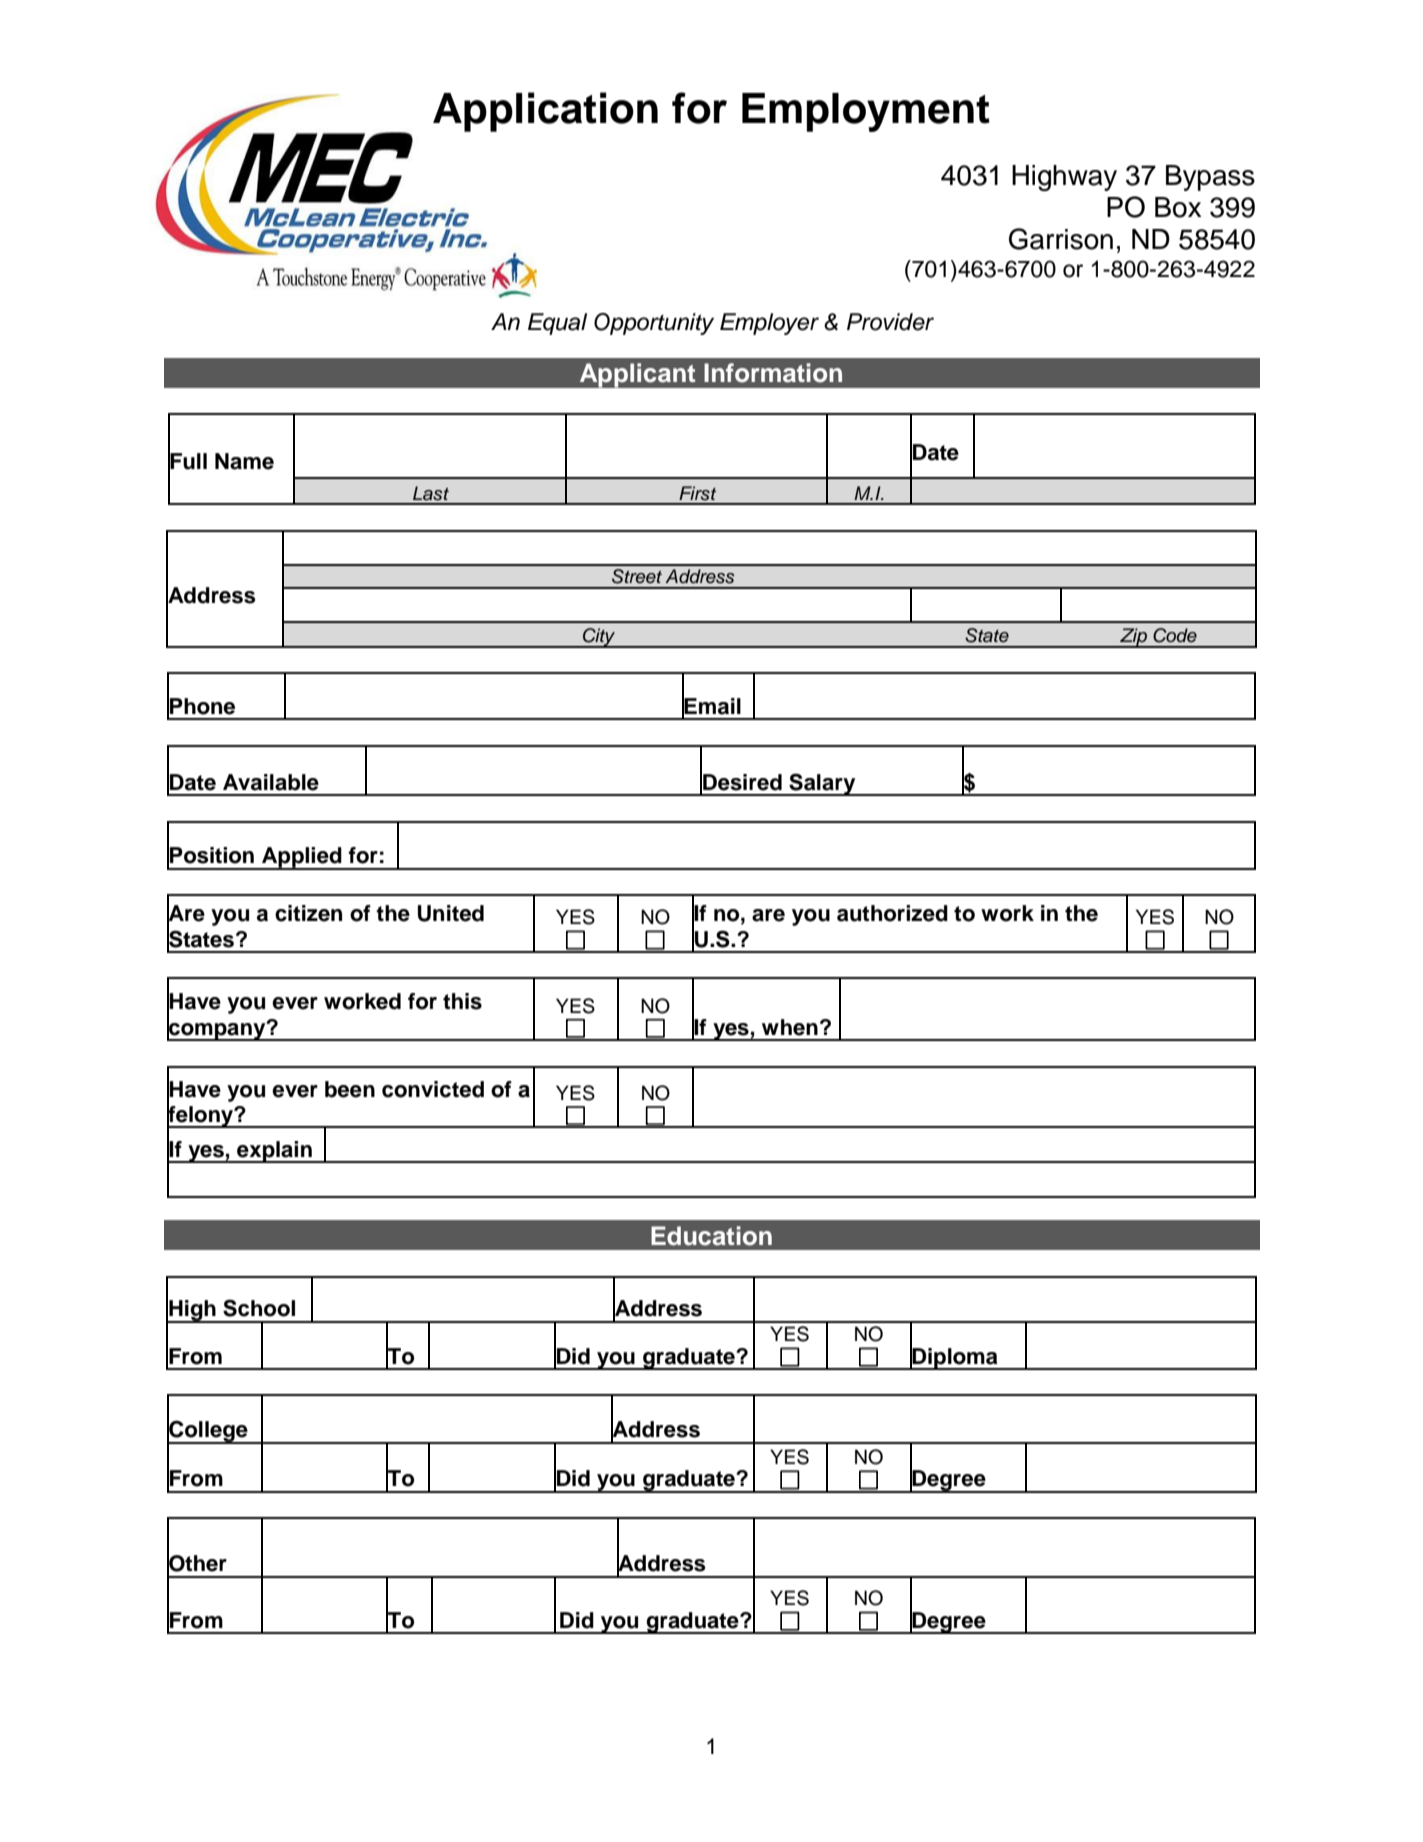  Describe the element at coordinates (890, 322) in the screenshot. I see `Provider` at that location.
